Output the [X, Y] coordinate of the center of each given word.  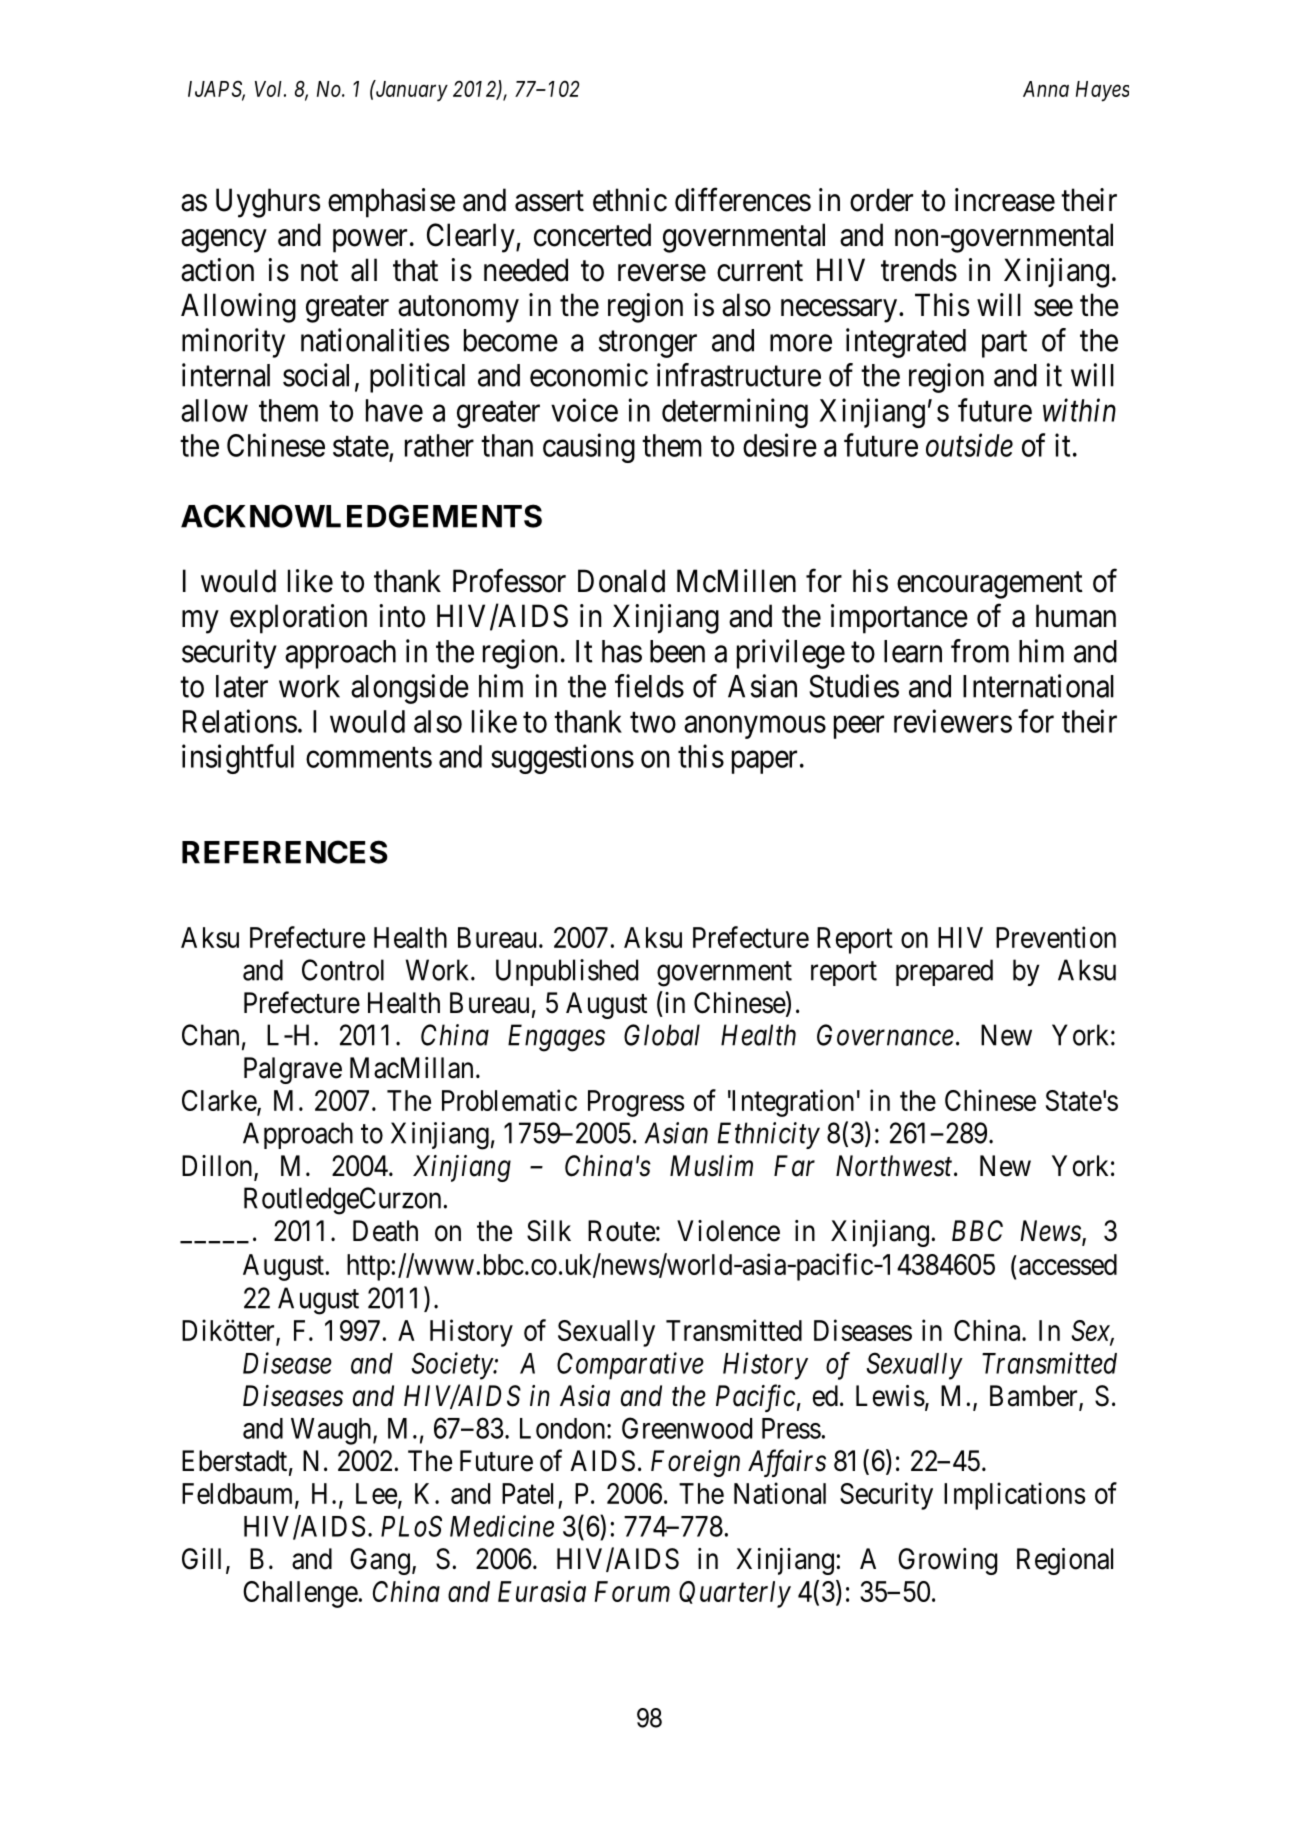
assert [549, 201]
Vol [270, 89]
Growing [947, 1561]
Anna [1046, 89]
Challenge [300, 1594]
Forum [632, 1591]
